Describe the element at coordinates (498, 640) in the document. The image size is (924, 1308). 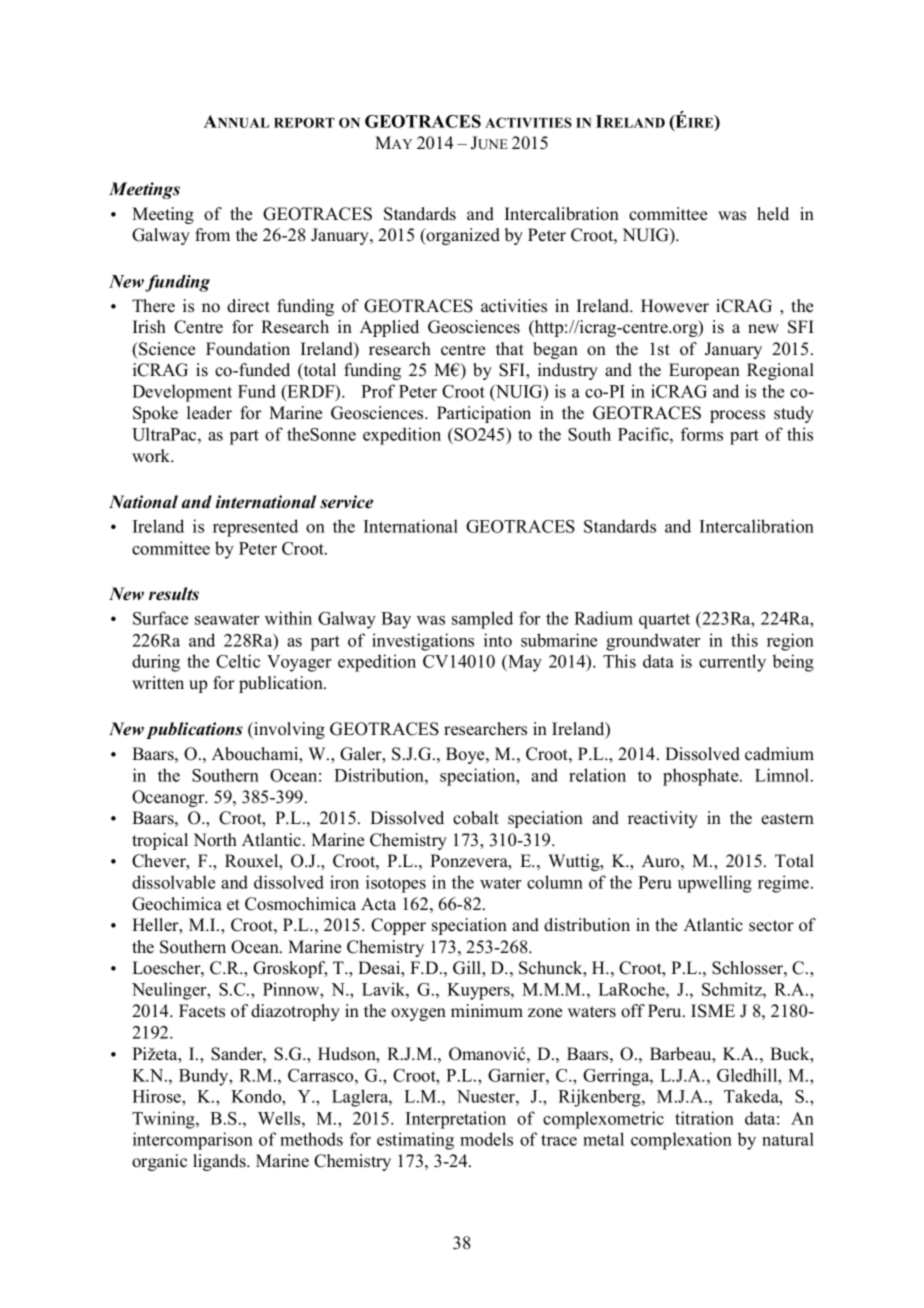
I see `into` at that location.
